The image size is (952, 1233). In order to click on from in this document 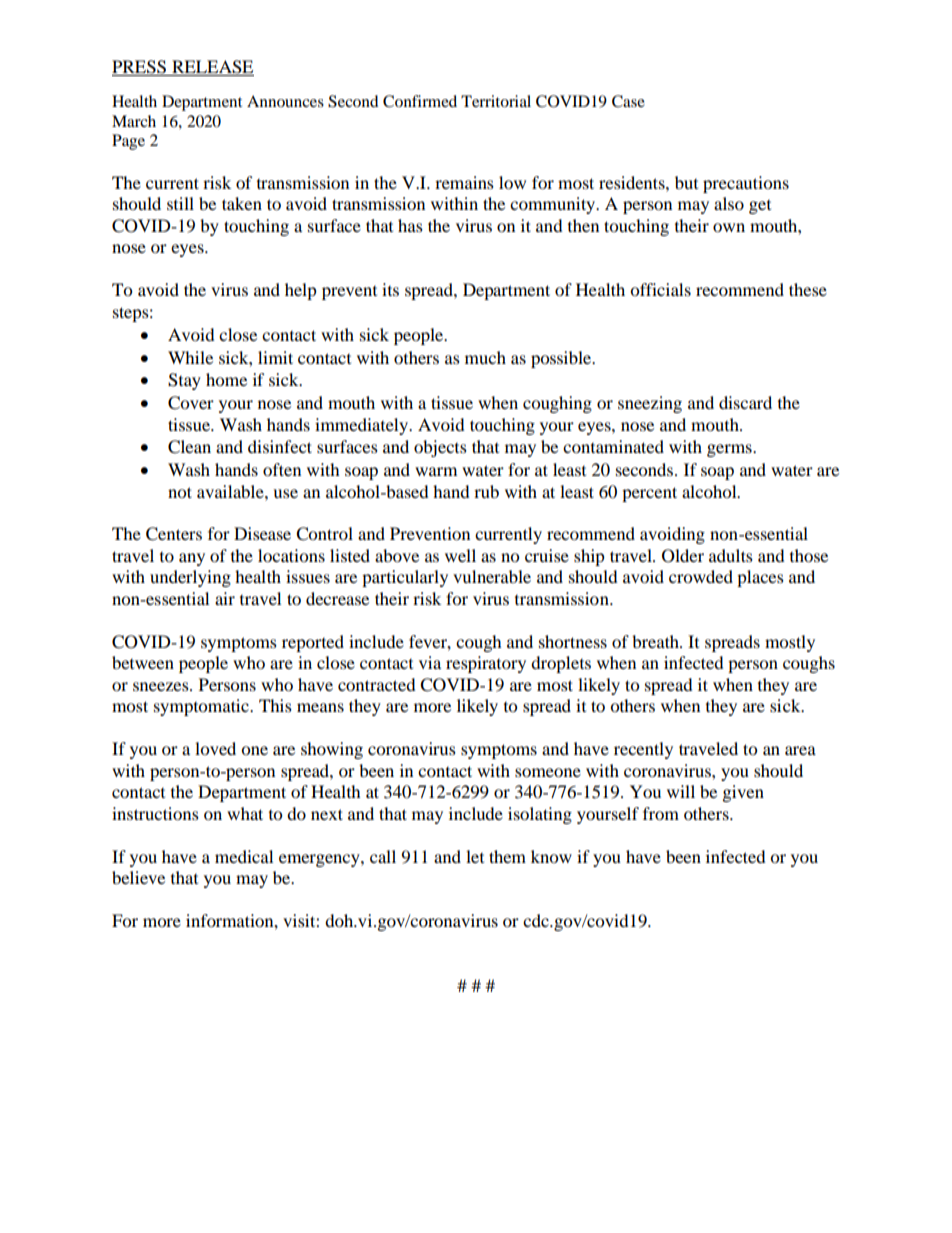, I will do `click(661, 813)`.
